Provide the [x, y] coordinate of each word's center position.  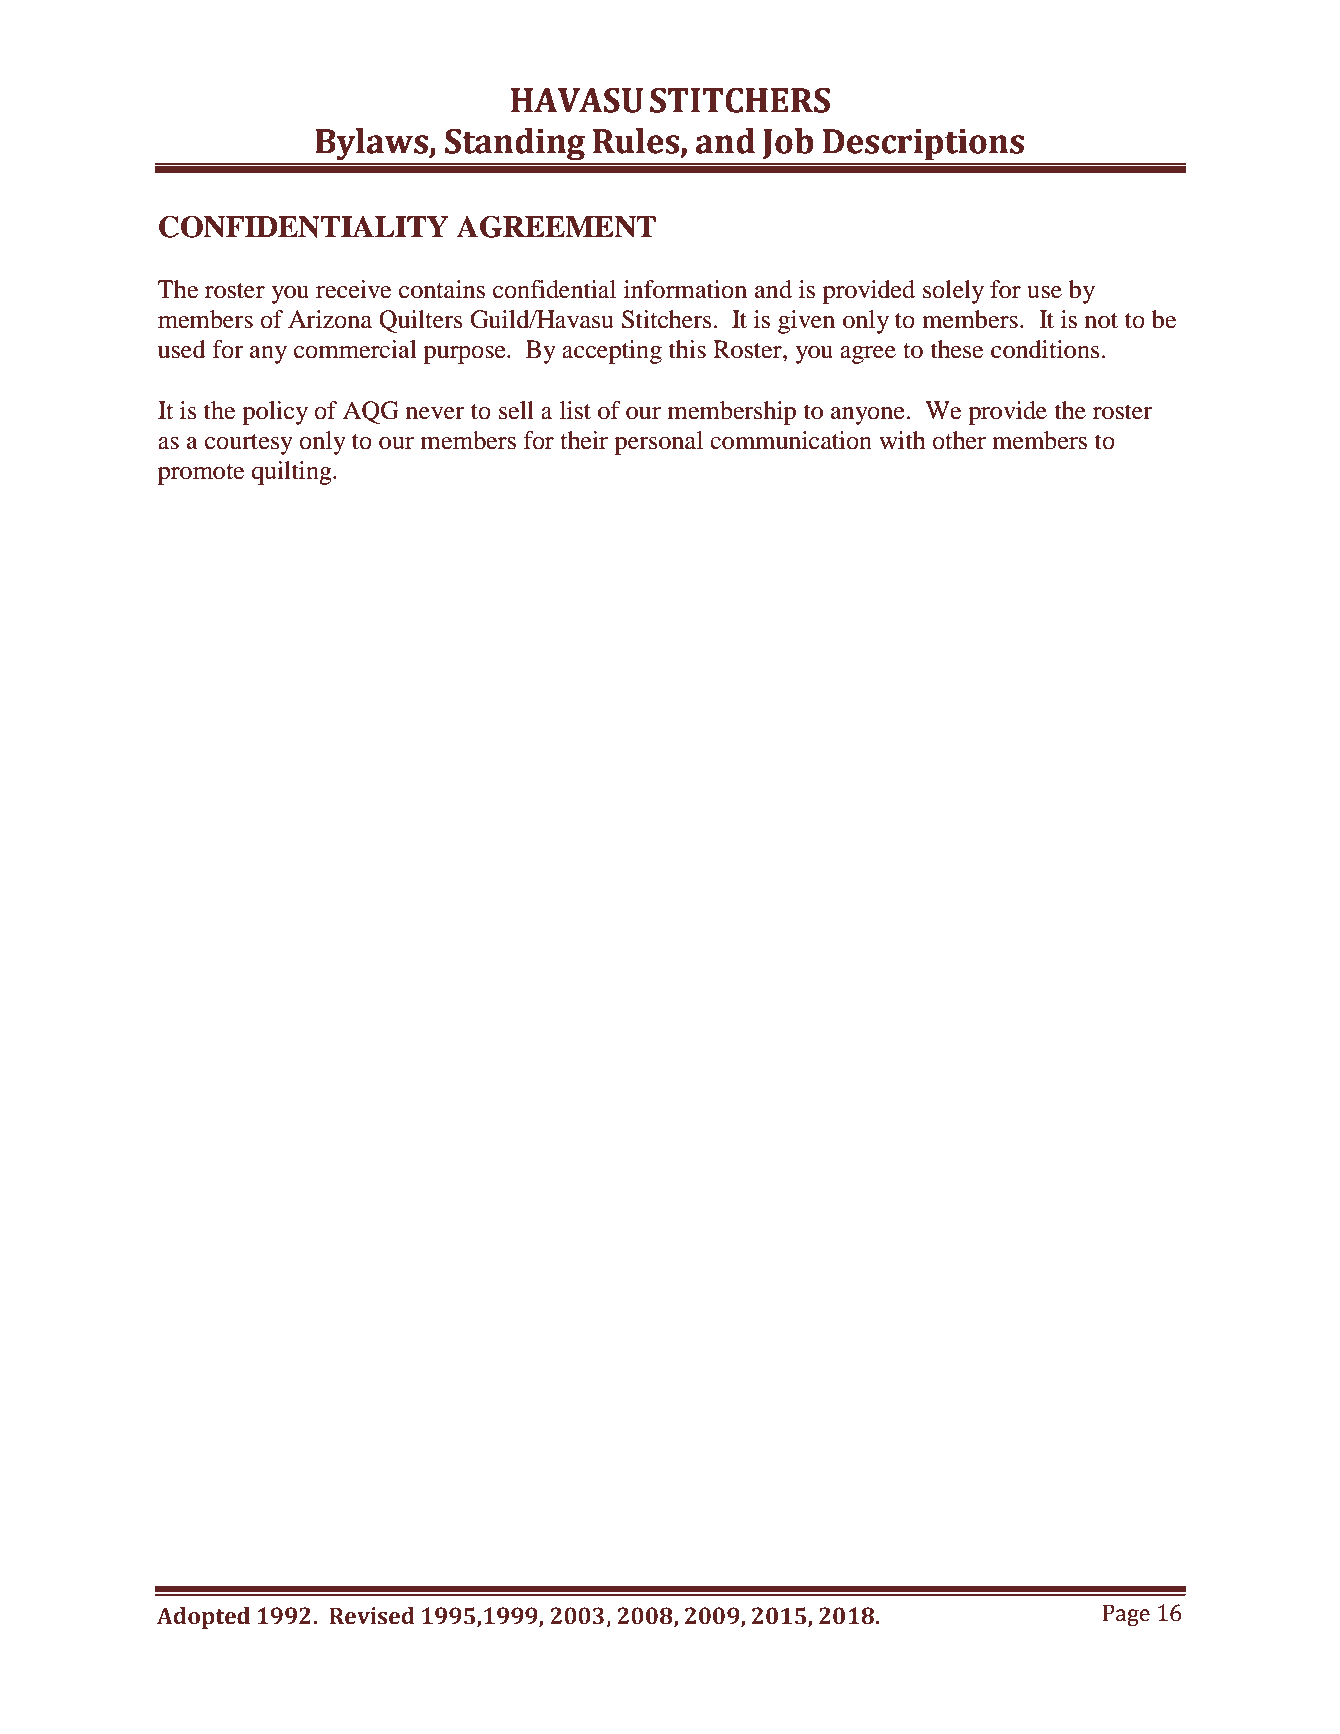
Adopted [203, 1618]
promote [201, 474]
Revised [372, 1616]
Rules [637, 142]
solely [953, 292]
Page [1126, 1615]
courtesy [249, 444]
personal [658, 443]
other [959, 440]
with [902, 440]
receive [353, 289]
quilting [293, 473]
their [584, 440]
